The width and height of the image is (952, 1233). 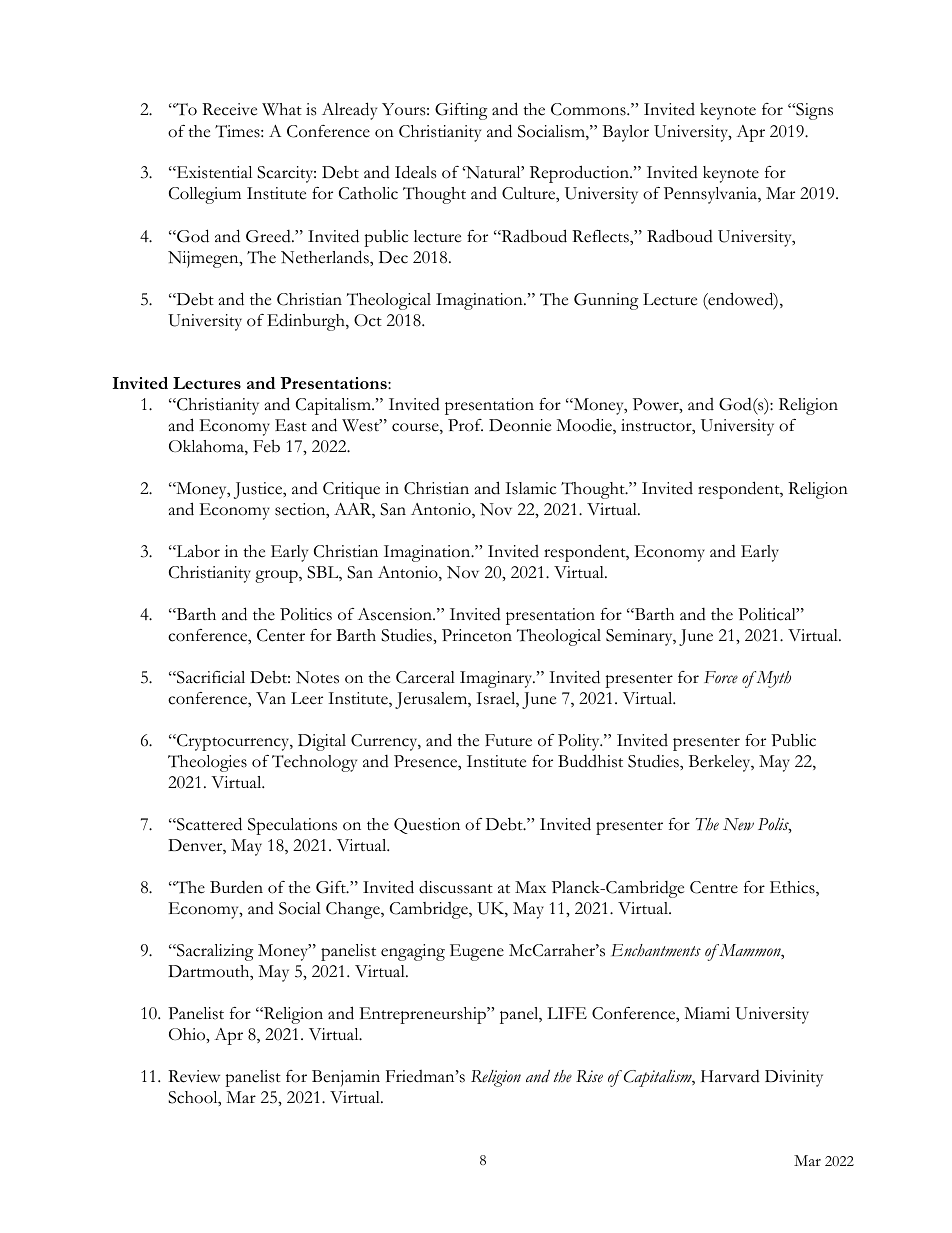 I want to click on What, so click(x=282, y=109).
